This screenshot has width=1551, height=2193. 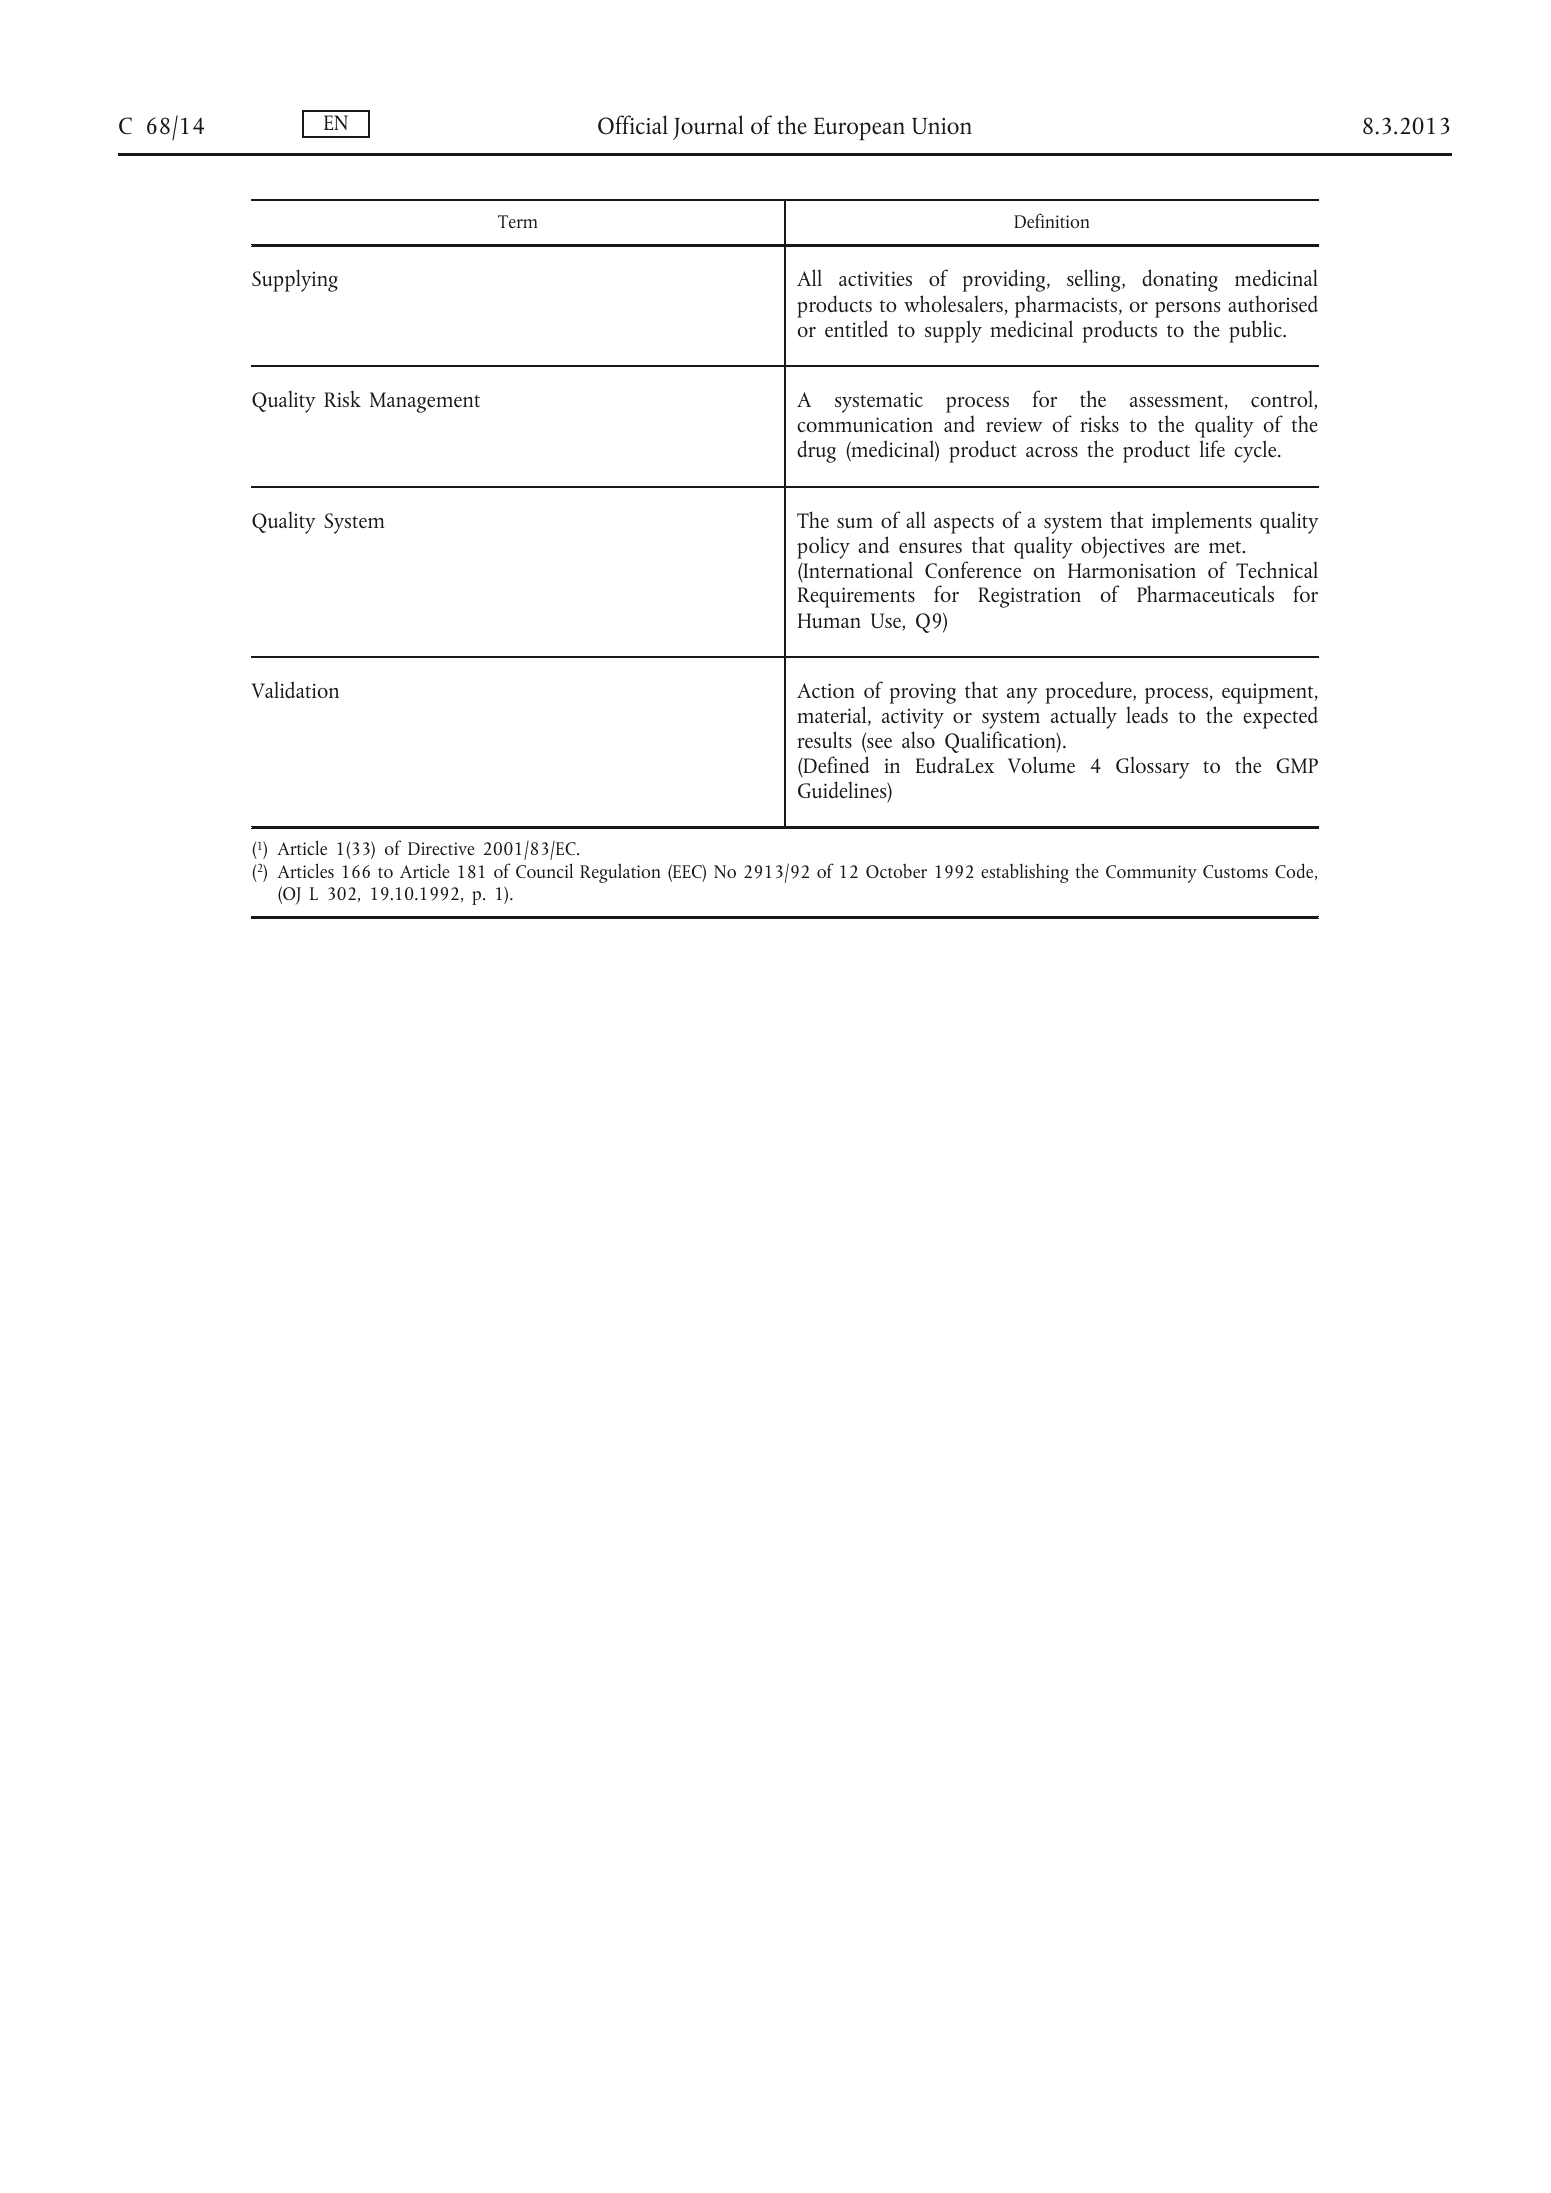 I want to click on sum, so click(x=855, y=523).
